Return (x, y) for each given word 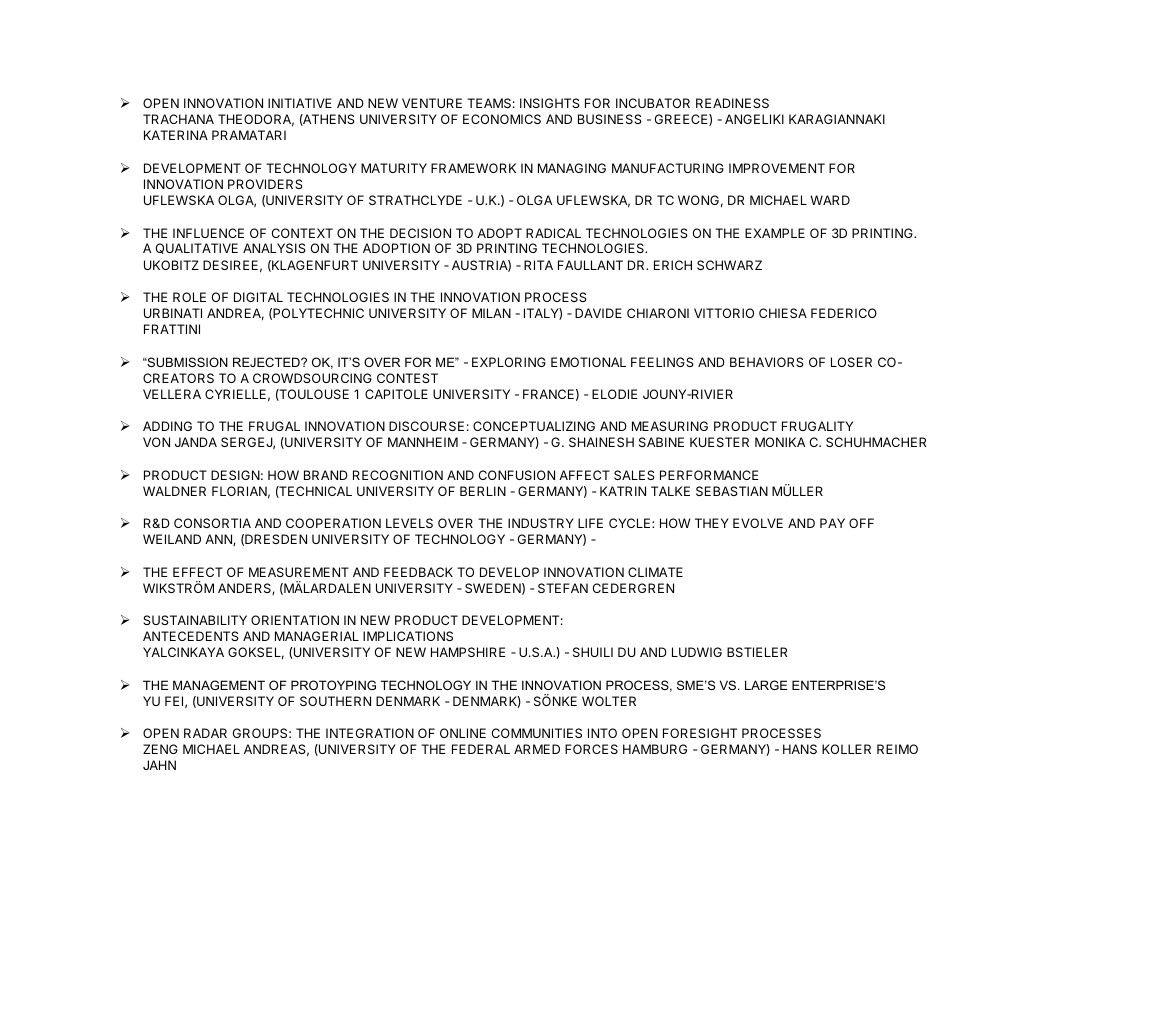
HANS (800, 749)
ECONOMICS (502, 119)
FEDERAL (481, 749)
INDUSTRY (541, 523)
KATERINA (176, 135)
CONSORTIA (212, 523)
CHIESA (783, 313)
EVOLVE (758, 523)
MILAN (491, 313)
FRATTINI (172, 329)
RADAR (205, 733)
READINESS (732, 103)
